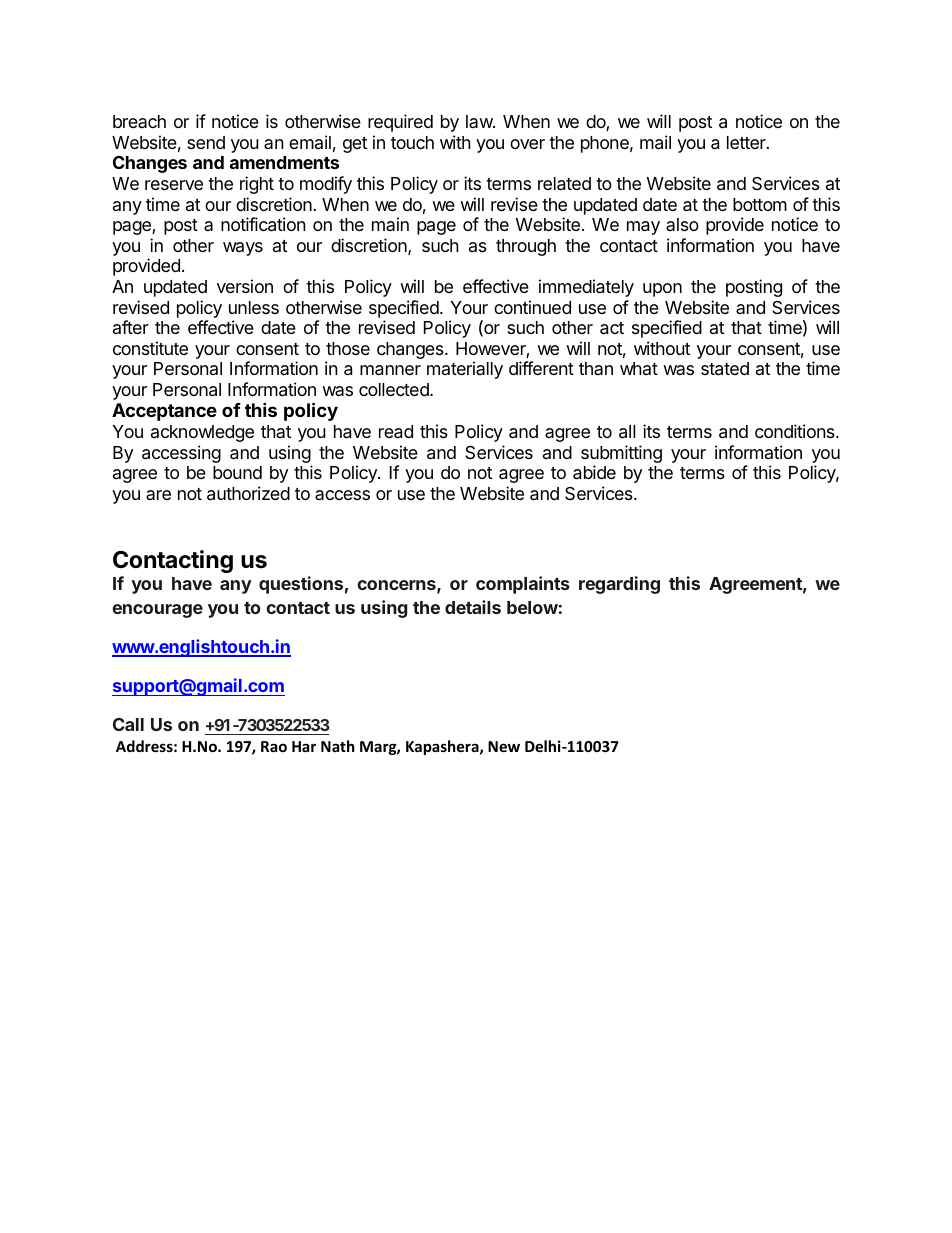 This screenshot has height=1233, width=952. What do you see at coordinates (396, 432) in the screenshot?
I see `read` at bounding box center [396, 432].
